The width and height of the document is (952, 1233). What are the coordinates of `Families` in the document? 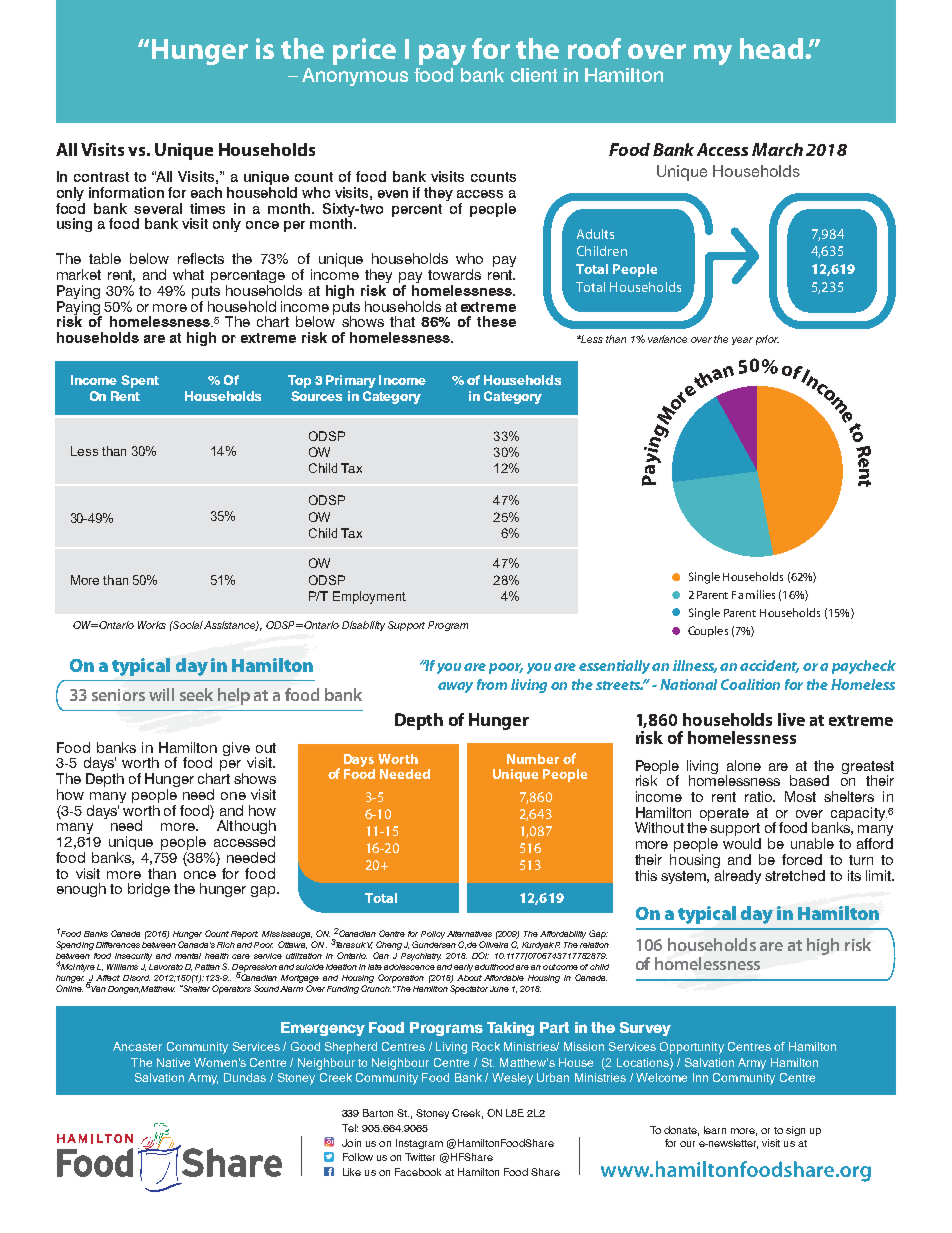 It's located at (753, 594).
